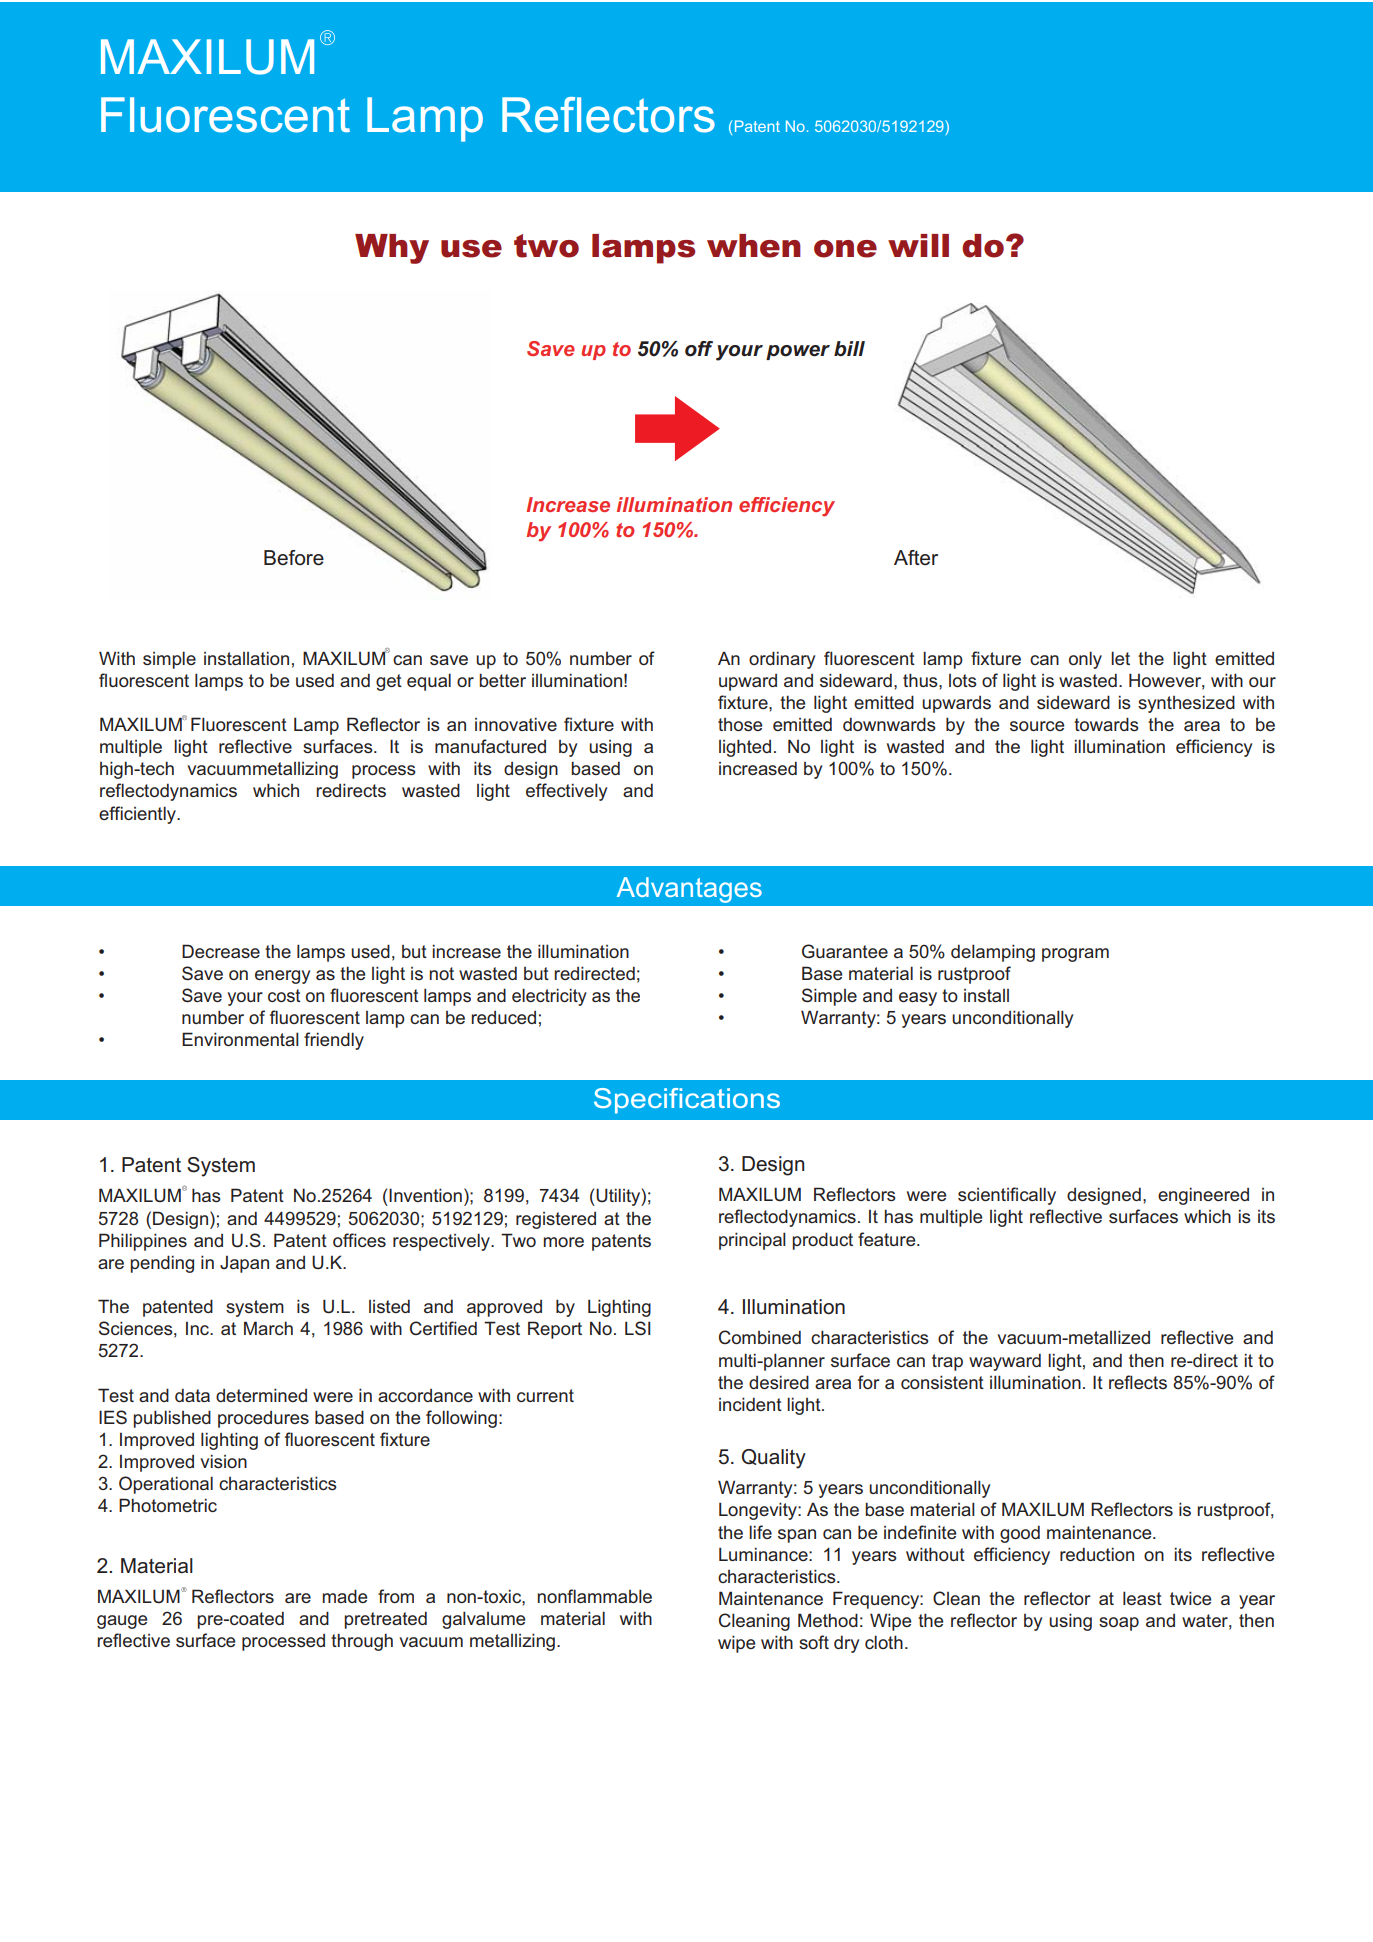  What do you see at coordinates (760, 1532) in the screenshot?
I see `life` at bounding box center [760, 1532].
